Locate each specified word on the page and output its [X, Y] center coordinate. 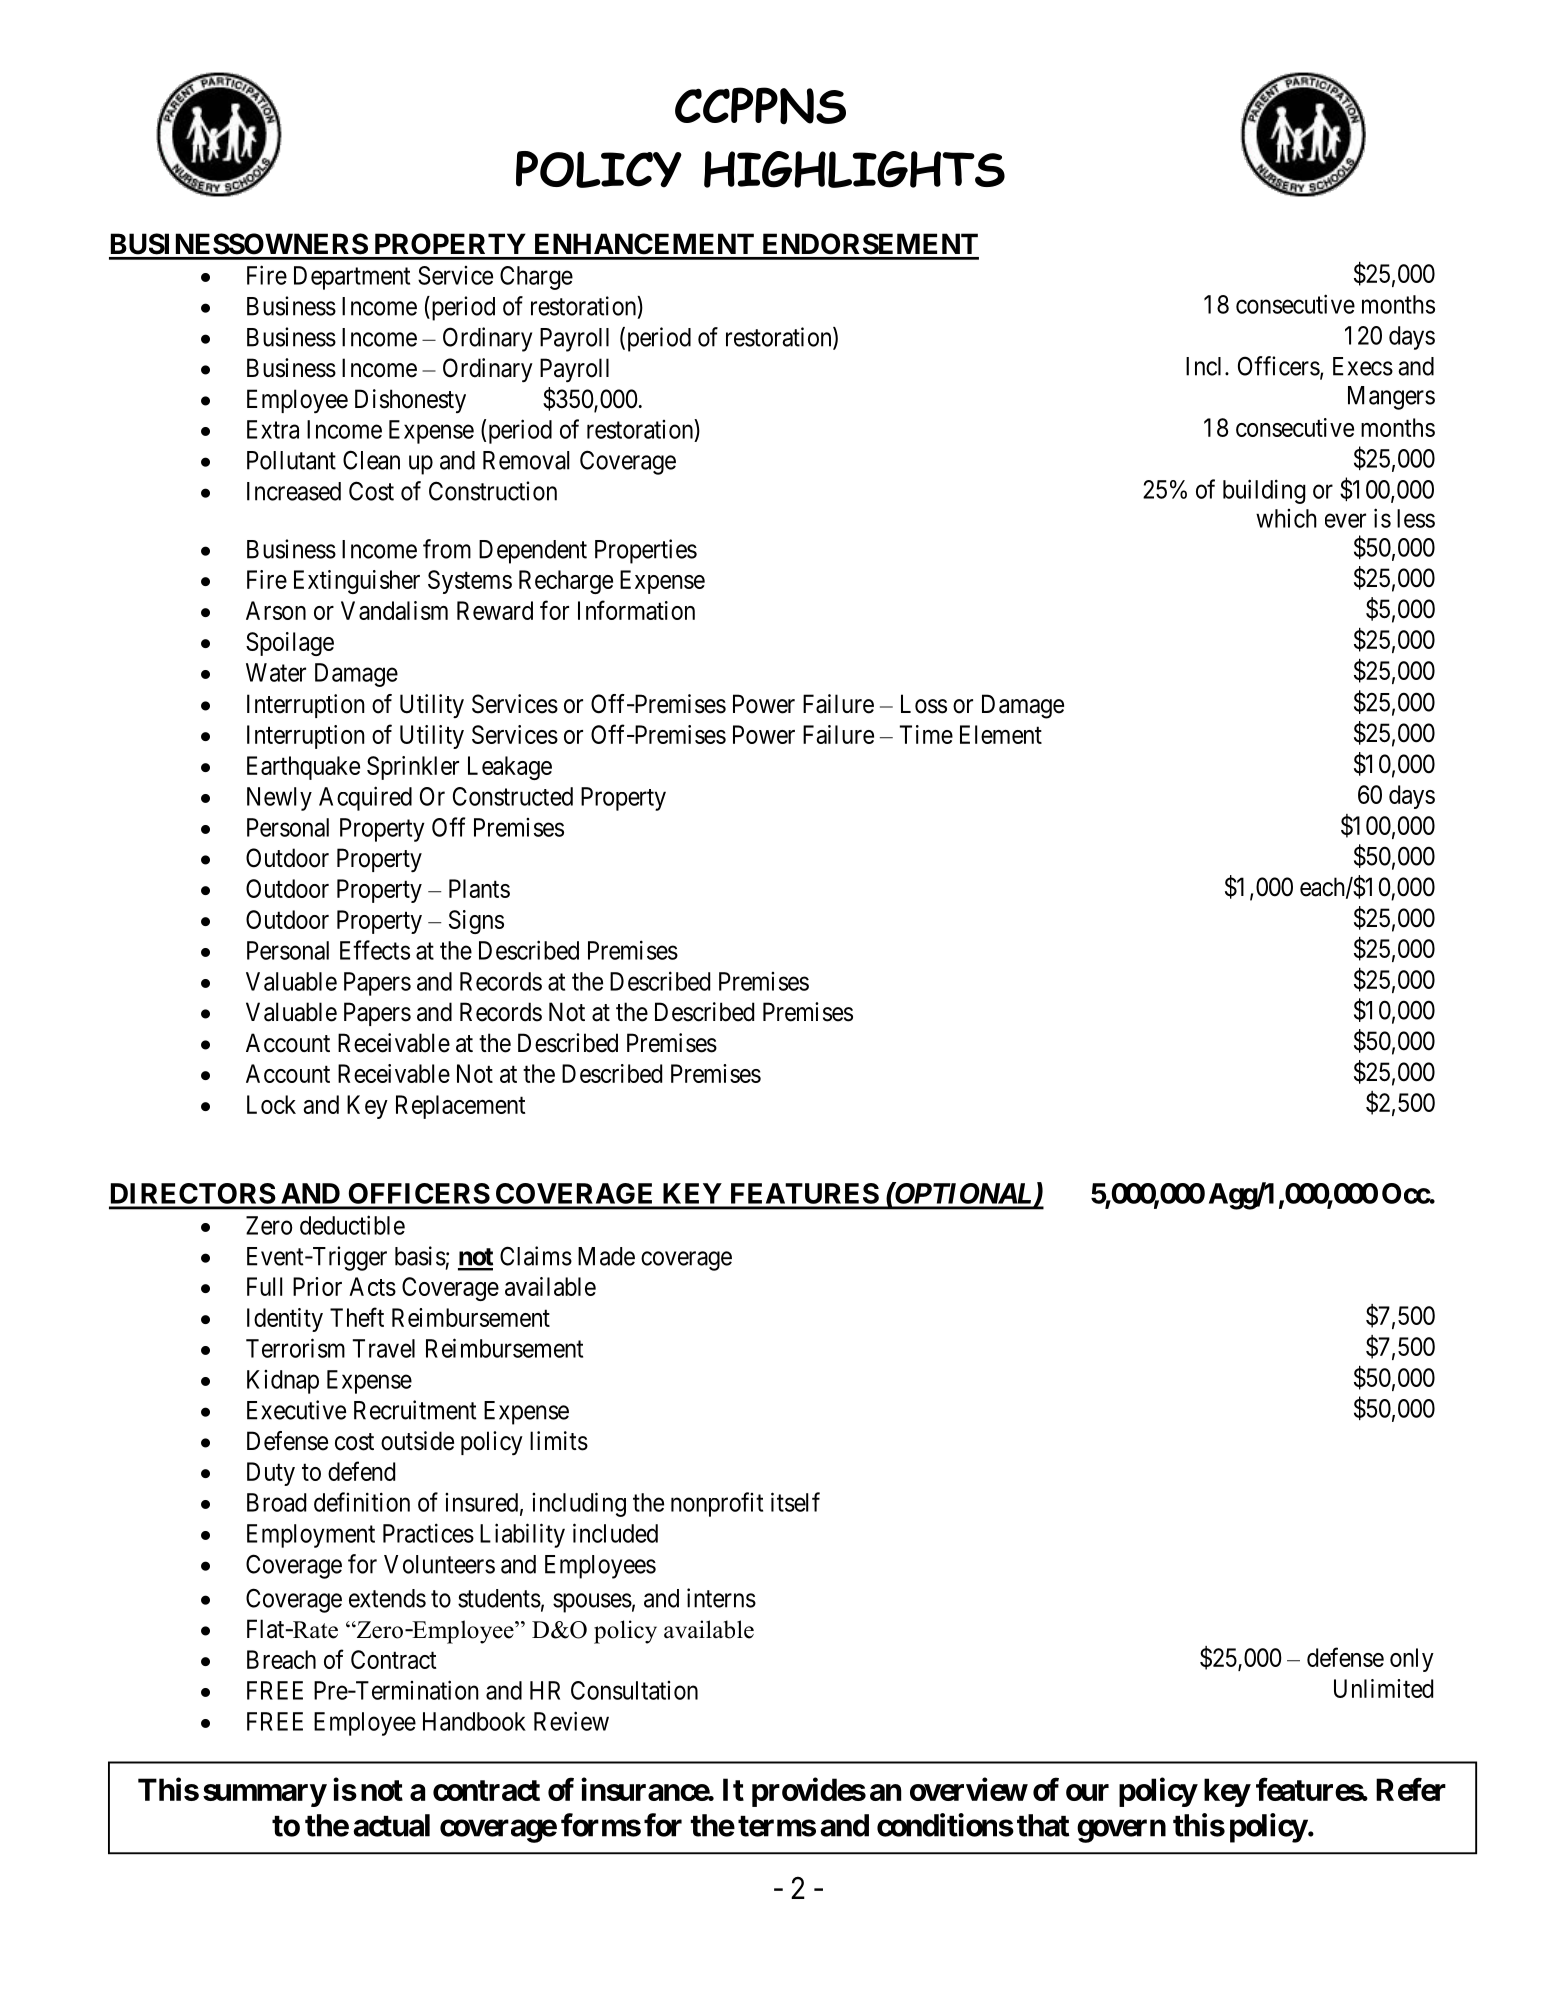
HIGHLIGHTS [854, 169]
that [1043, 1825]
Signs [476, 922]
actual [391, 1825]
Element [1001, 734]
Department [352, 278]
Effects [375, 950]
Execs [1363, 366]
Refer [1411, 1789]
